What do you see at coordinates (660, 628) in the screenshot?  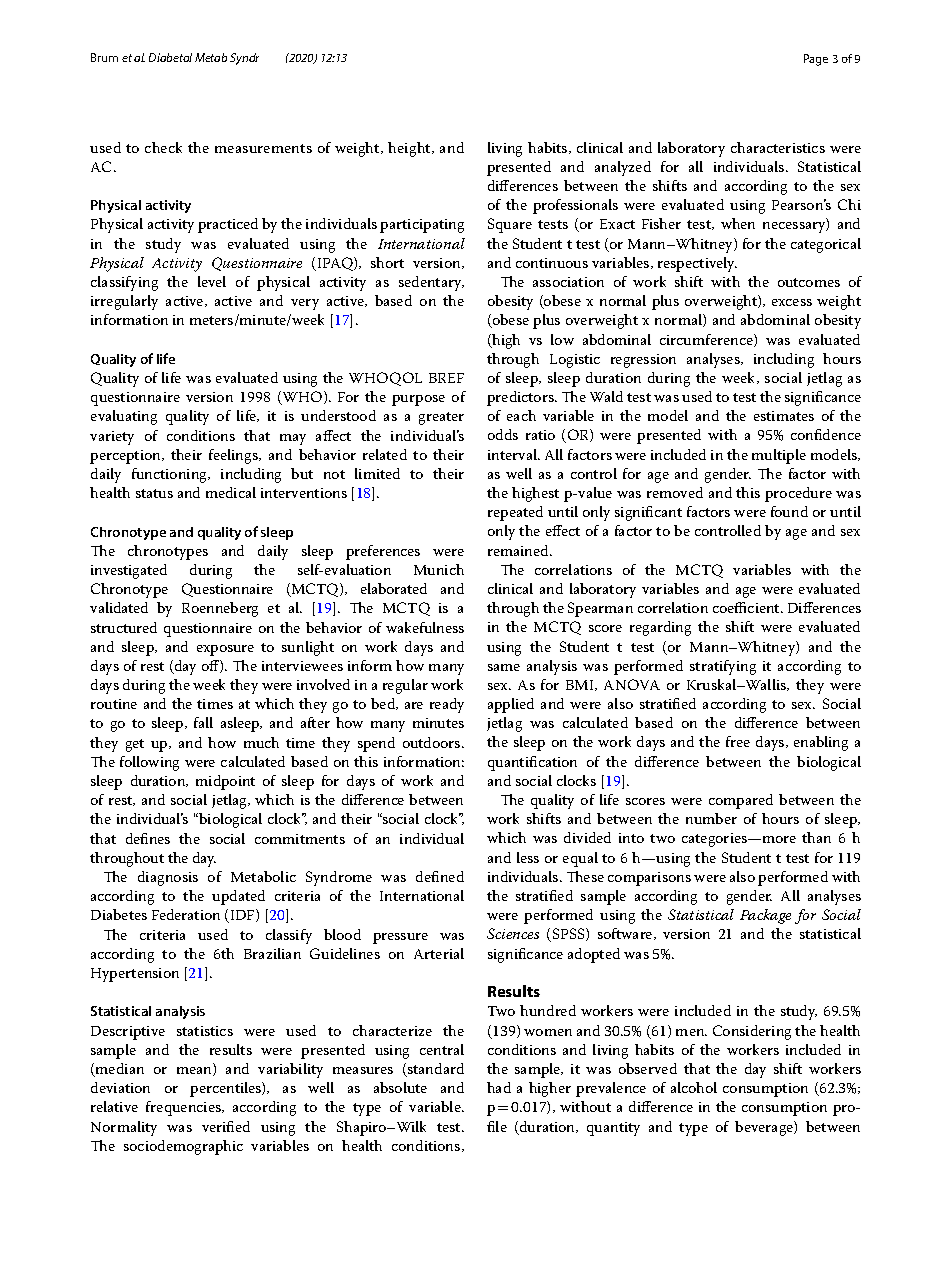 I see `regarding` at bounding box center [660, 628].
